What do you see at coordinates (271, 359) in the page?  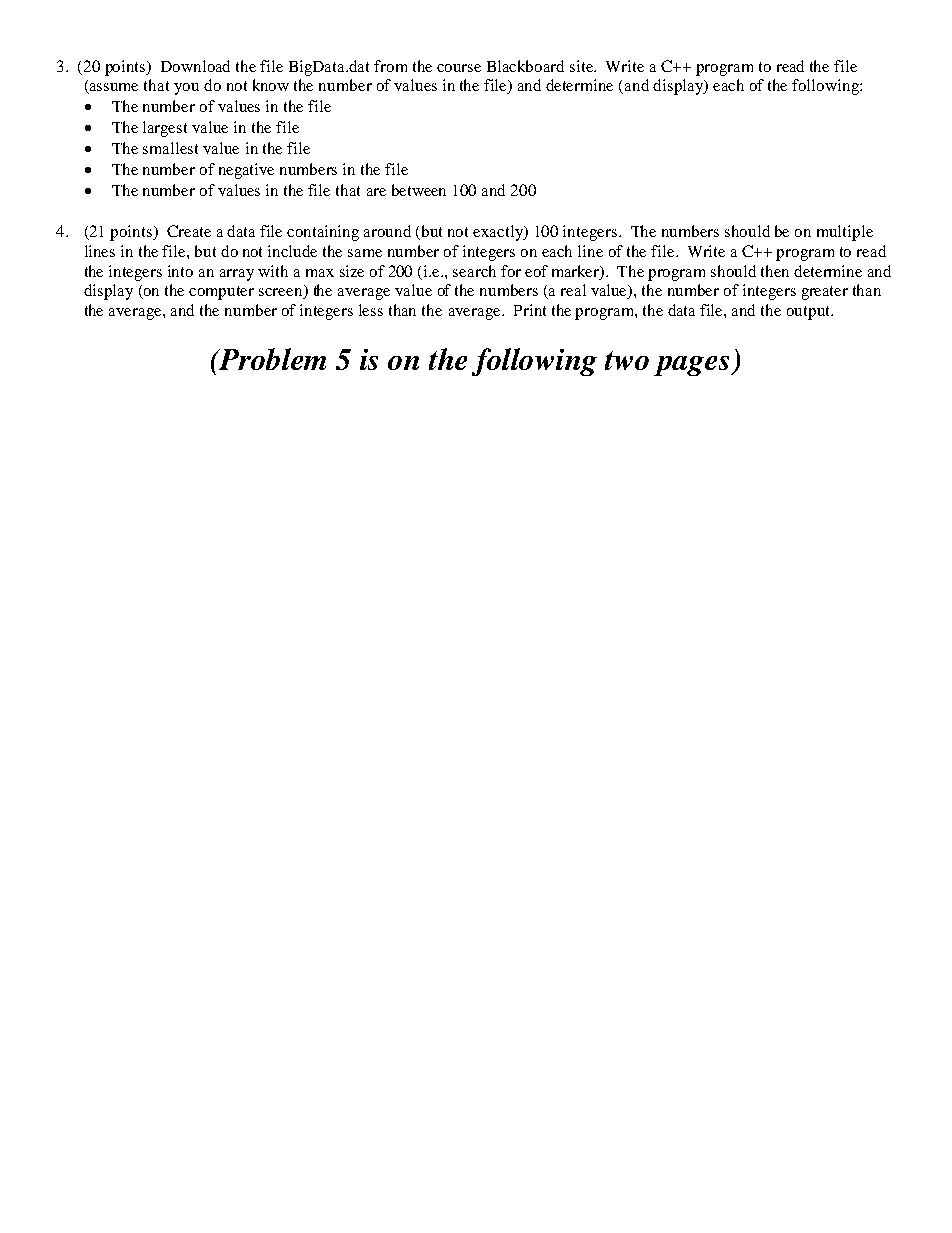 I see `Problem` at bounding box center [271, 359].
